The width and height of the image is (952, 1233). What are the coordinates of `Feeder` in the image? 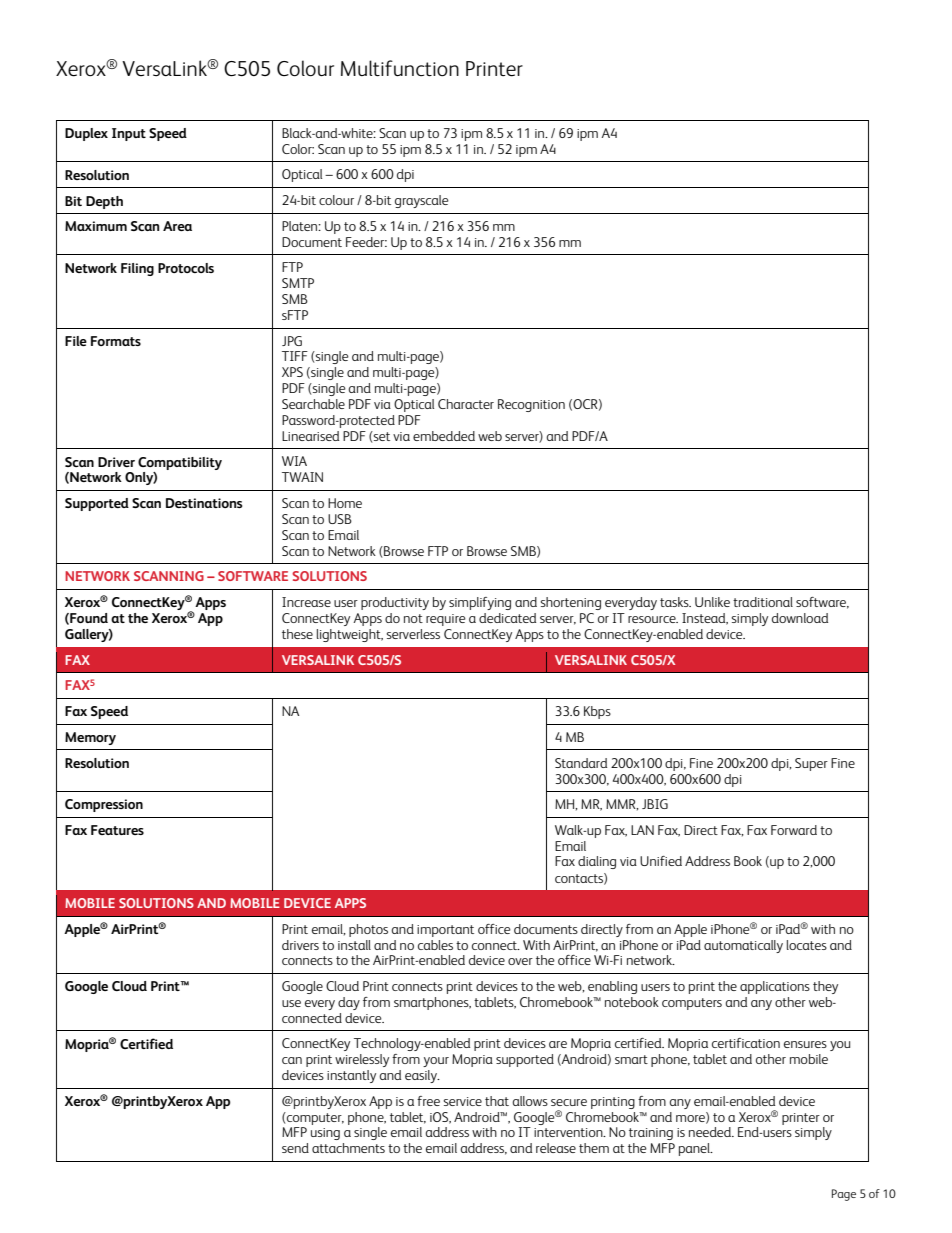 It's located at (366, 242).
